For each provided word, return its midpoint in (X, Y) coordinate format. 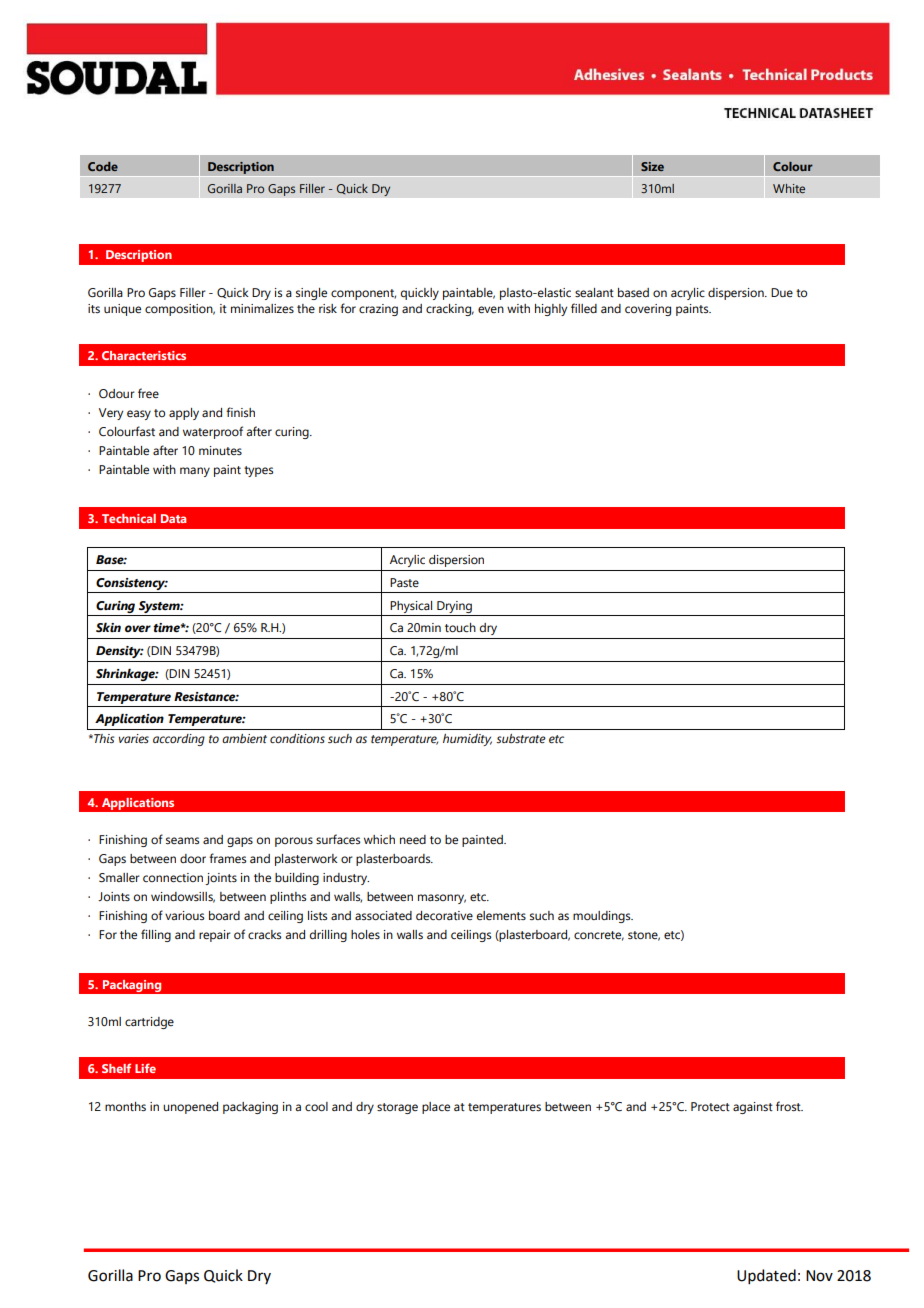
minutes (220, 450)
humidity (467, 740)
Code (103, 166)
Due (782, 292)
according (179, 740)
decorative (444, 915)
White (789, 188)
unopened (190, 1108)
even (491, 309)
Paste (404, 582)
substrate (521, 738)
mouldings (603, 917)
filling (156, 935)
